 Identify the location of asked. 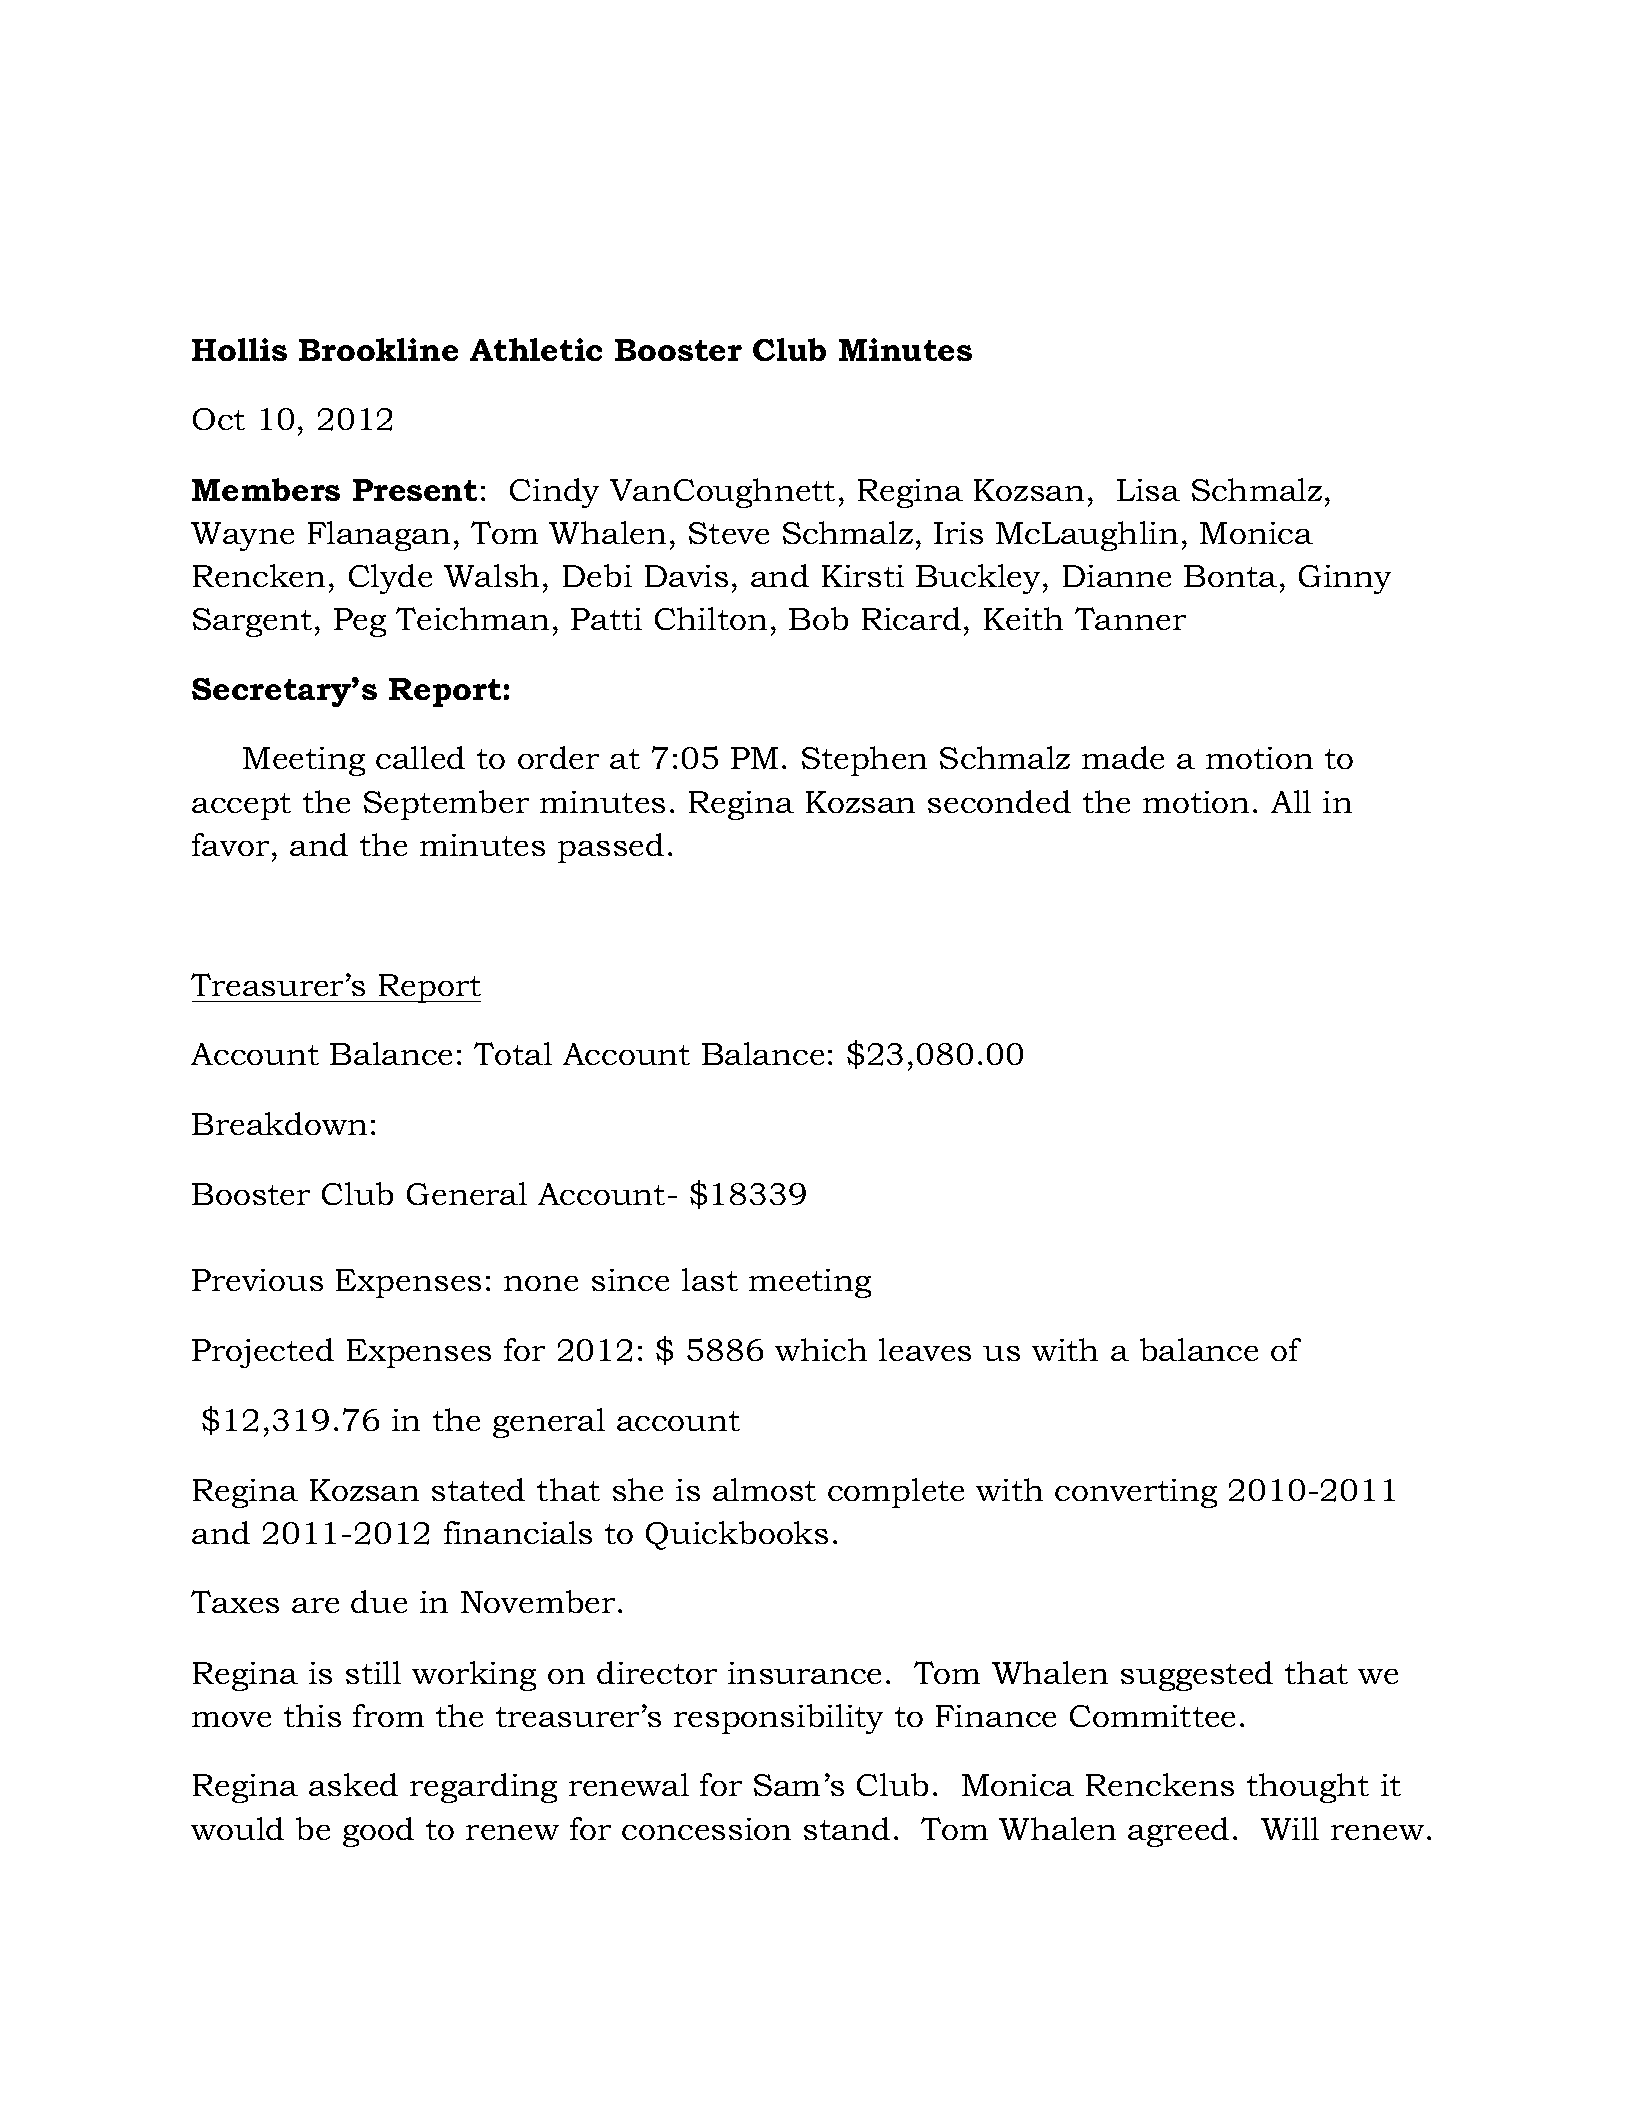
(353, 1784).
